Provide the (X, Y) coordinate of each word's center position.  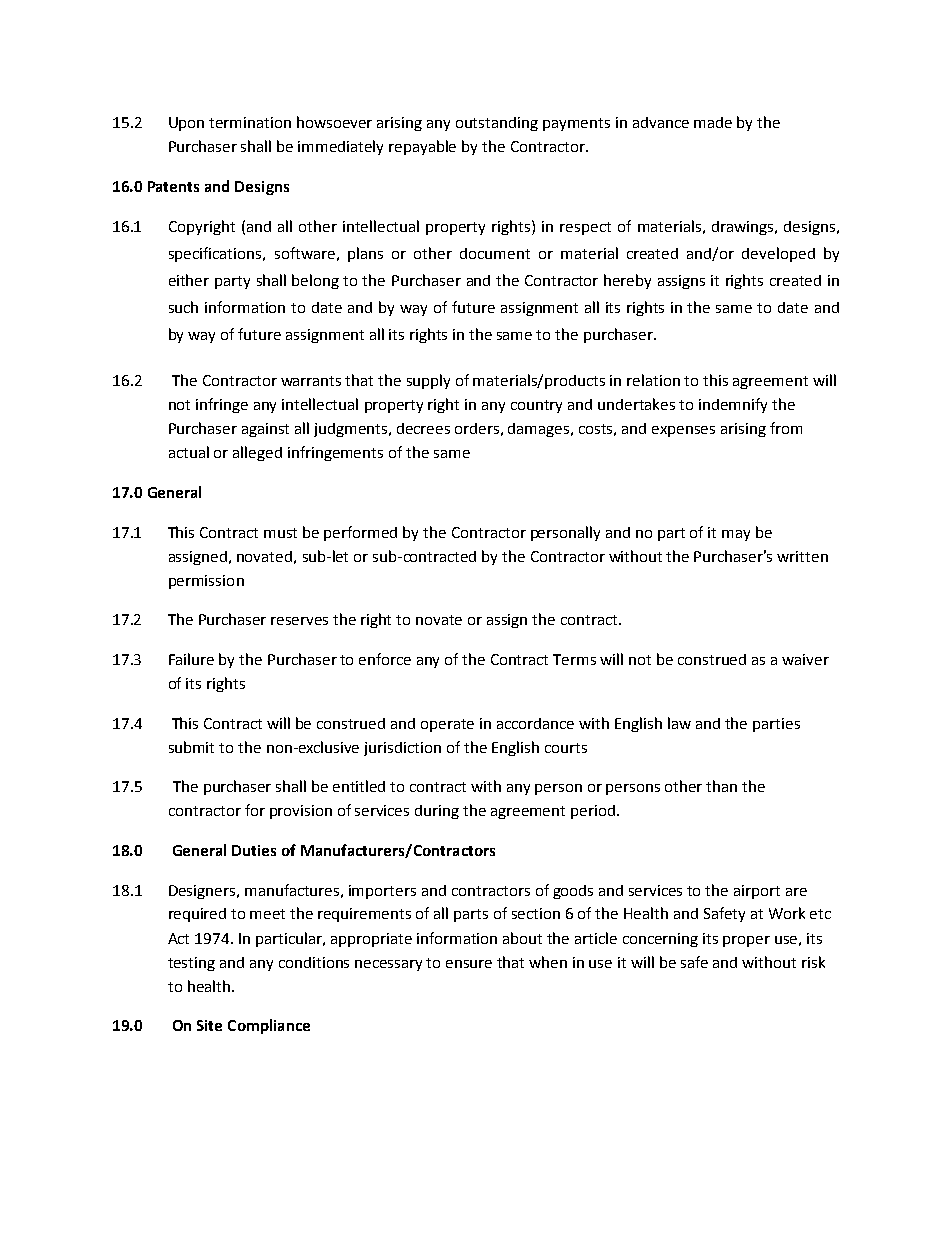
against (265, 430)
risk (813, 962)
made (713, 122)
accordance (535, 723)
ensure (469, 964)
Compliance (269, 1026)
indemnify (733, 405)
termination (250, 122)
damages (540, 430)
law (679, 723)
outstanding (497, 124)
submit (191, 747)
